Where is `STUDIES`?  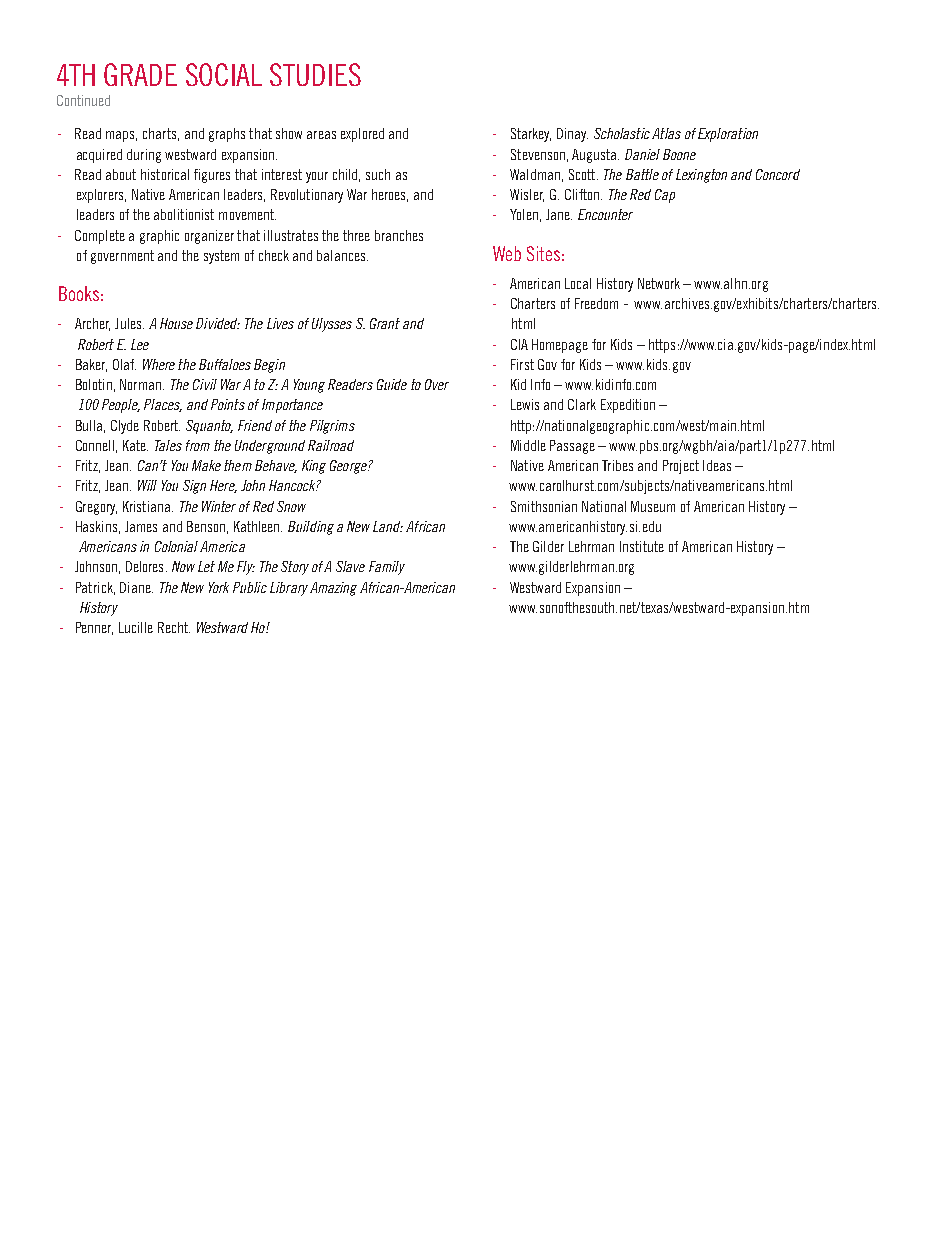 STUDIES is located at coordinates (315, 74).
